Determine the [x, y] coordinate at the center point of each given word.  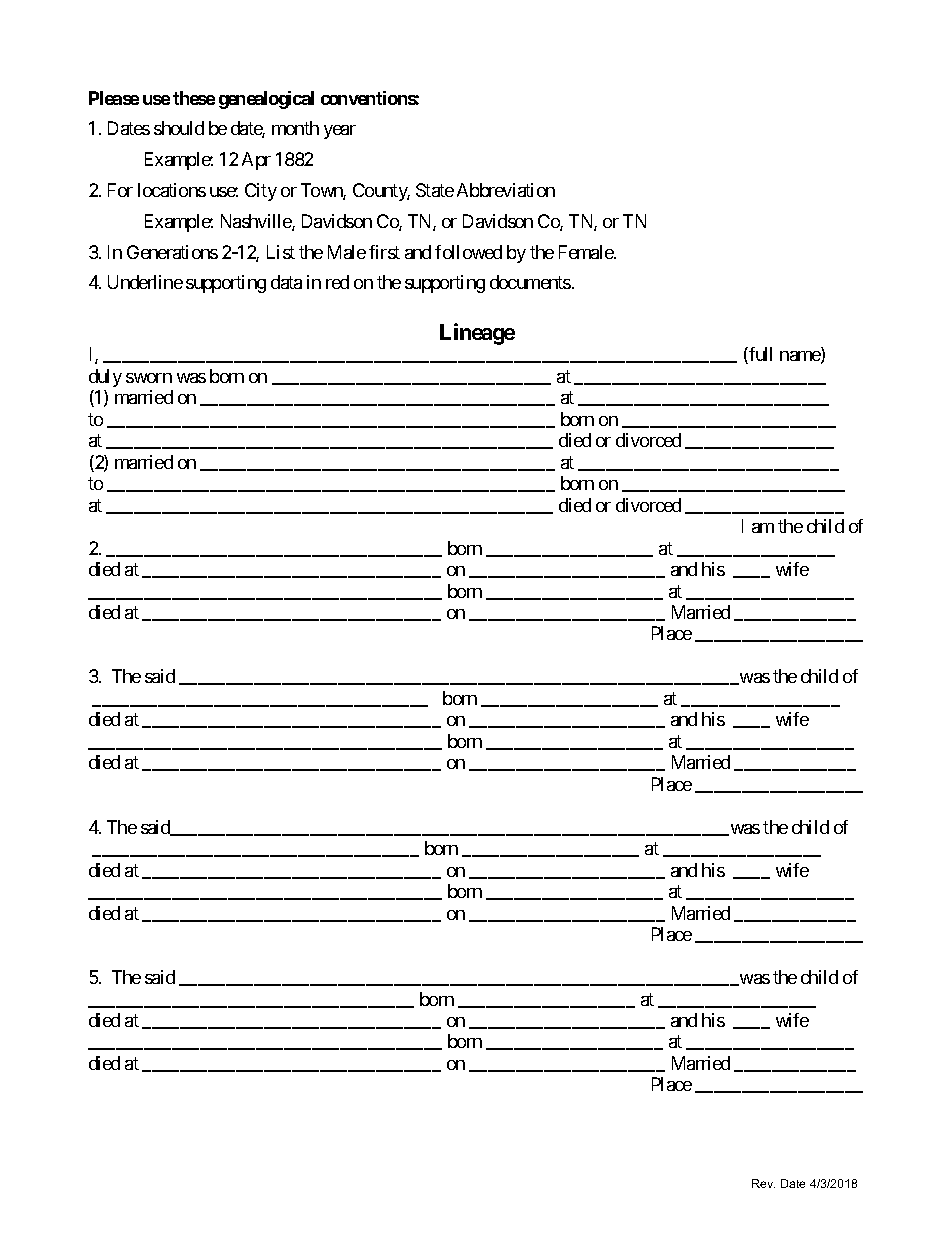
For [120, 190]
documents [530, 282]
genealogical [266, 100]
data [286, 282]
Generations [172, 252]
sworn [149, 378]
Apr [256, 161]
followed [468, 252]
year [340, 132]
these [194, 98]
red [337, 282]
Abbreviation [506, 190]
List [281, 252]
